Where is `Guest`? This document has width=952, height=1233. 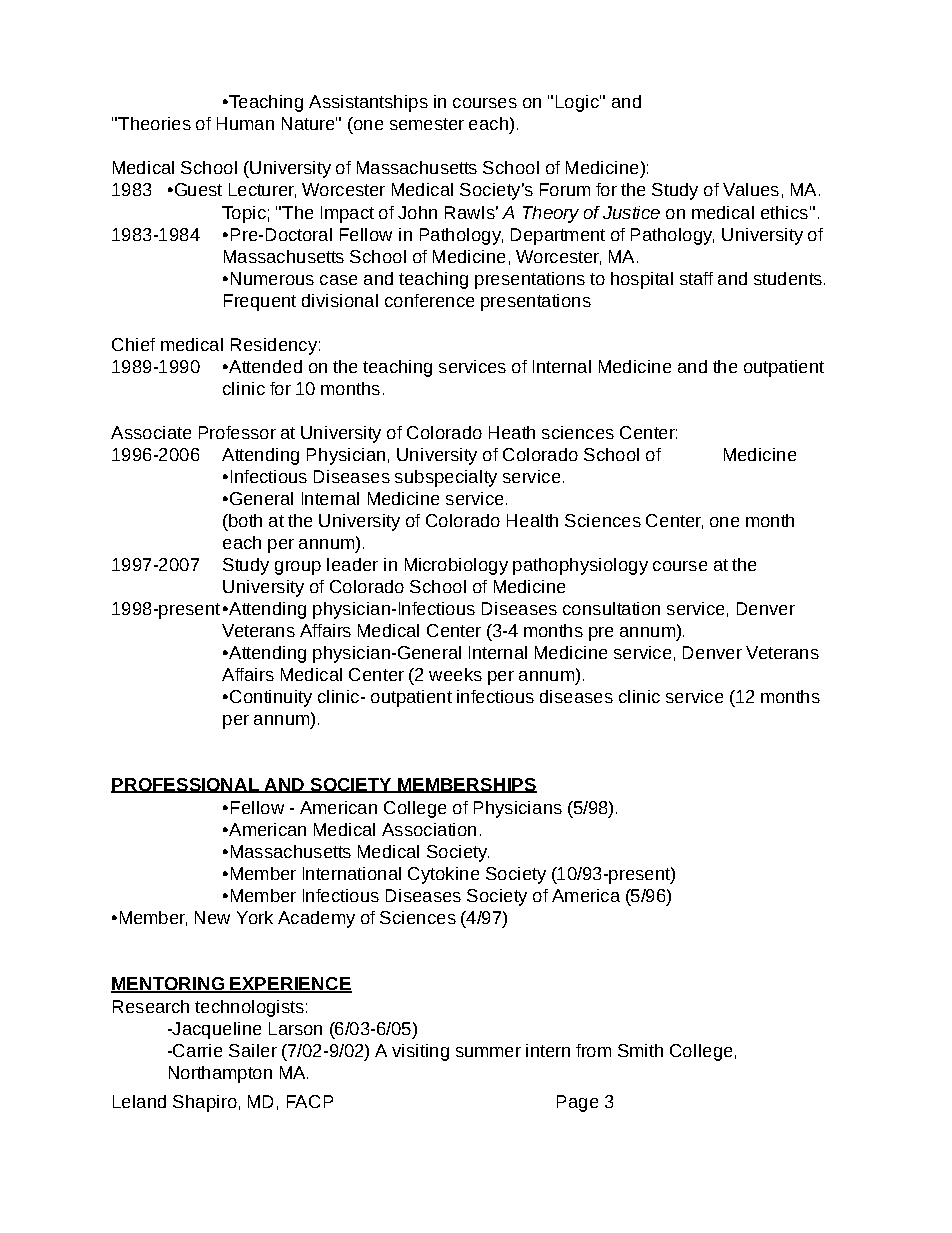 Guest is located at coordinates (197, 189).
